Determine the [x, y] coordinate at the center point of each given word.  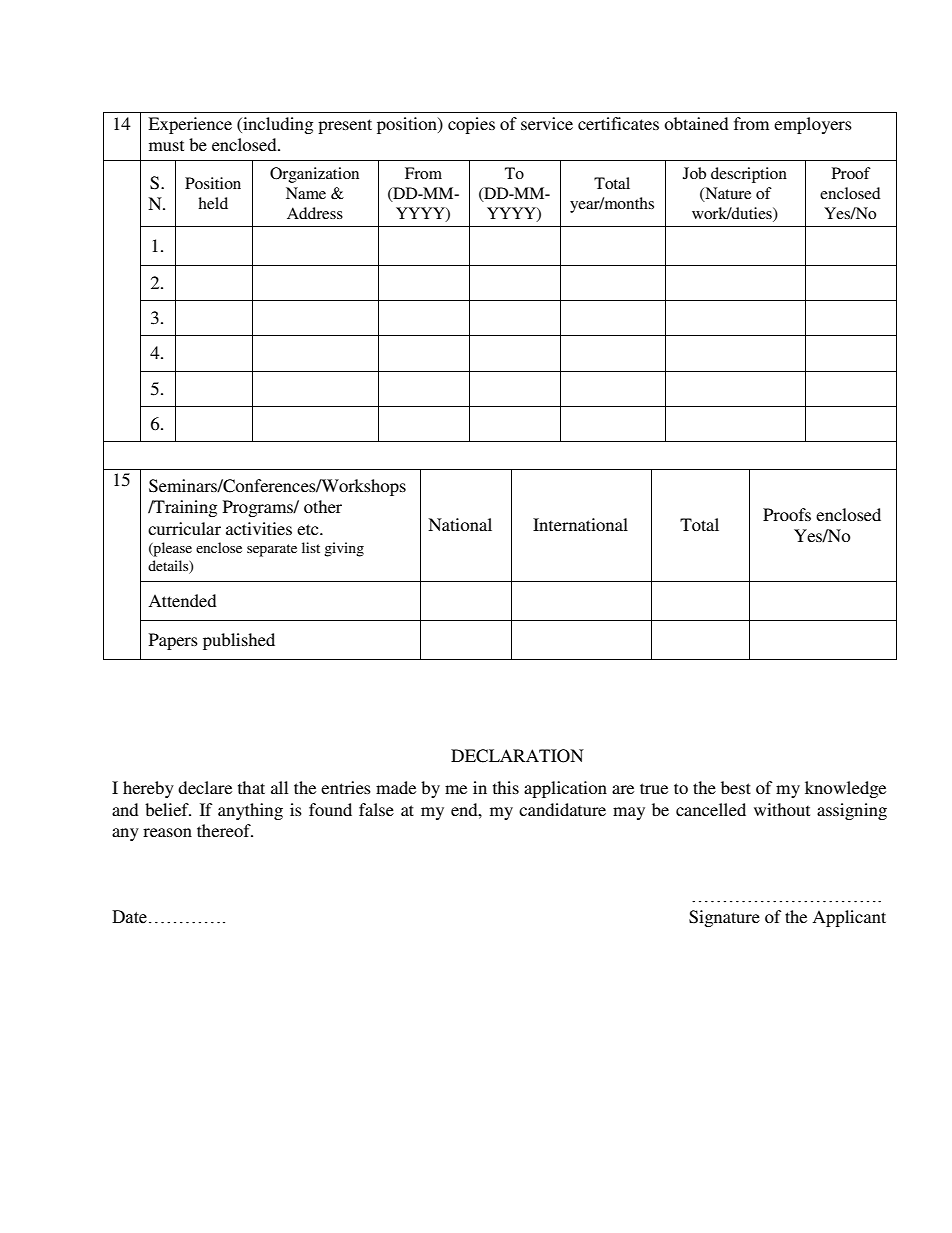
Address [315, 213]
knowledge [845, 789]
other [323, 506]
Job [694, 173]
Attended [182, 600]
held [213, 203]
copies [471, 125]
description [749, 175]
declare [205, 787]
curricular [184, 528]
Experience [190, 125]
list [311, 547]
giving [344, 549]
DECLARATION [517, 756]
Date [129, 917]
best [736, 787]
